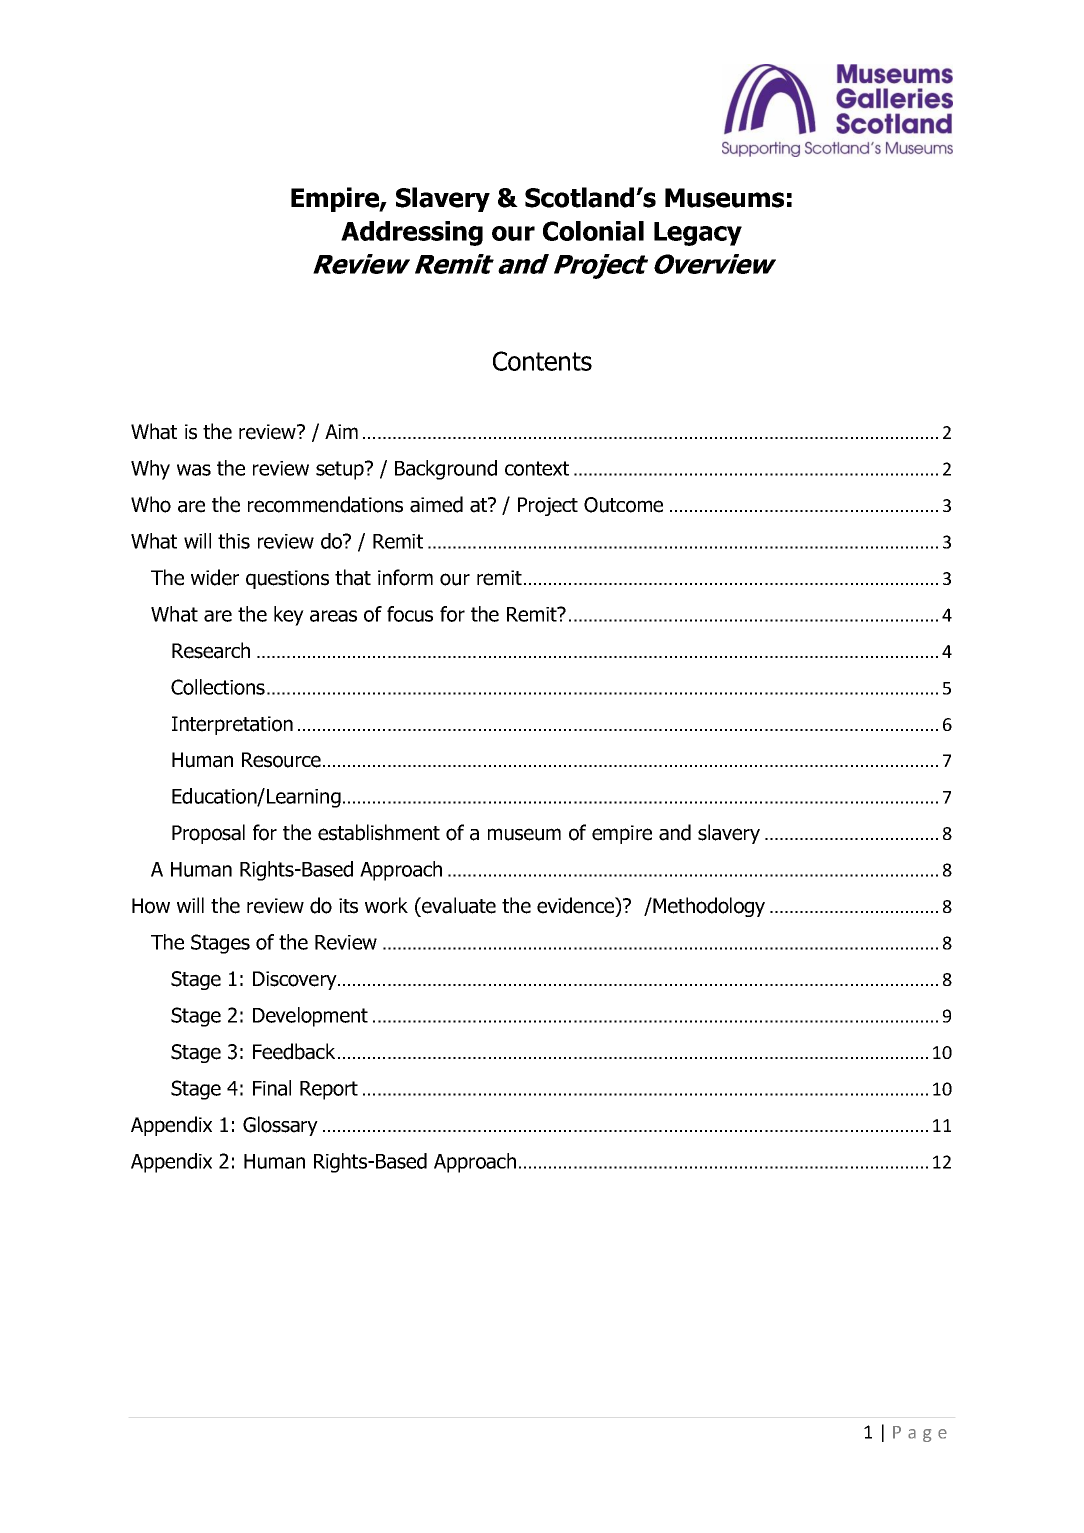  Describe the element at coordinates (446, 470) in the document. I see `Background` at that location.
